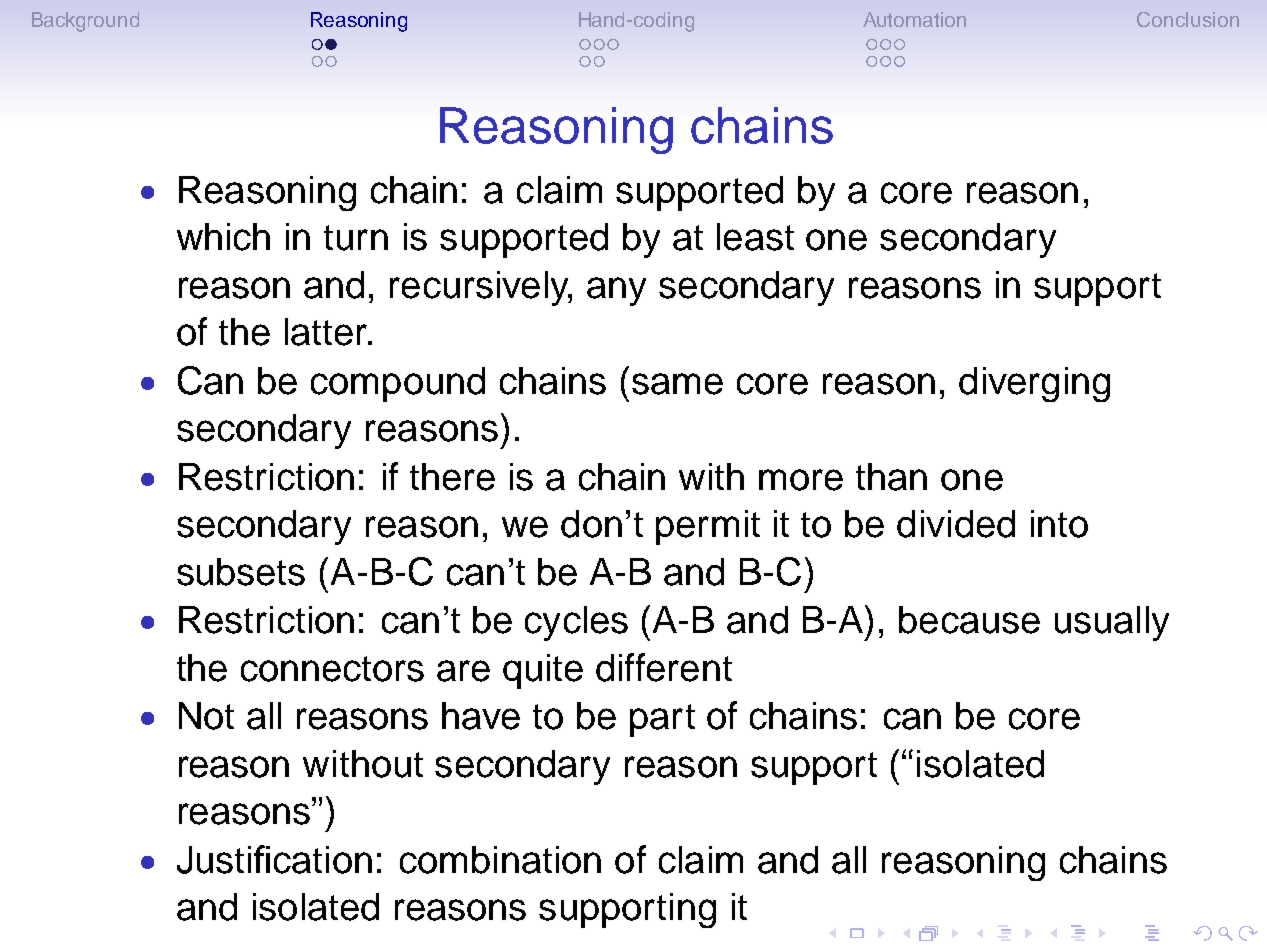  Describe the element at coordinates (332, 669) in the screenshot. I see `connectors` at that location.
